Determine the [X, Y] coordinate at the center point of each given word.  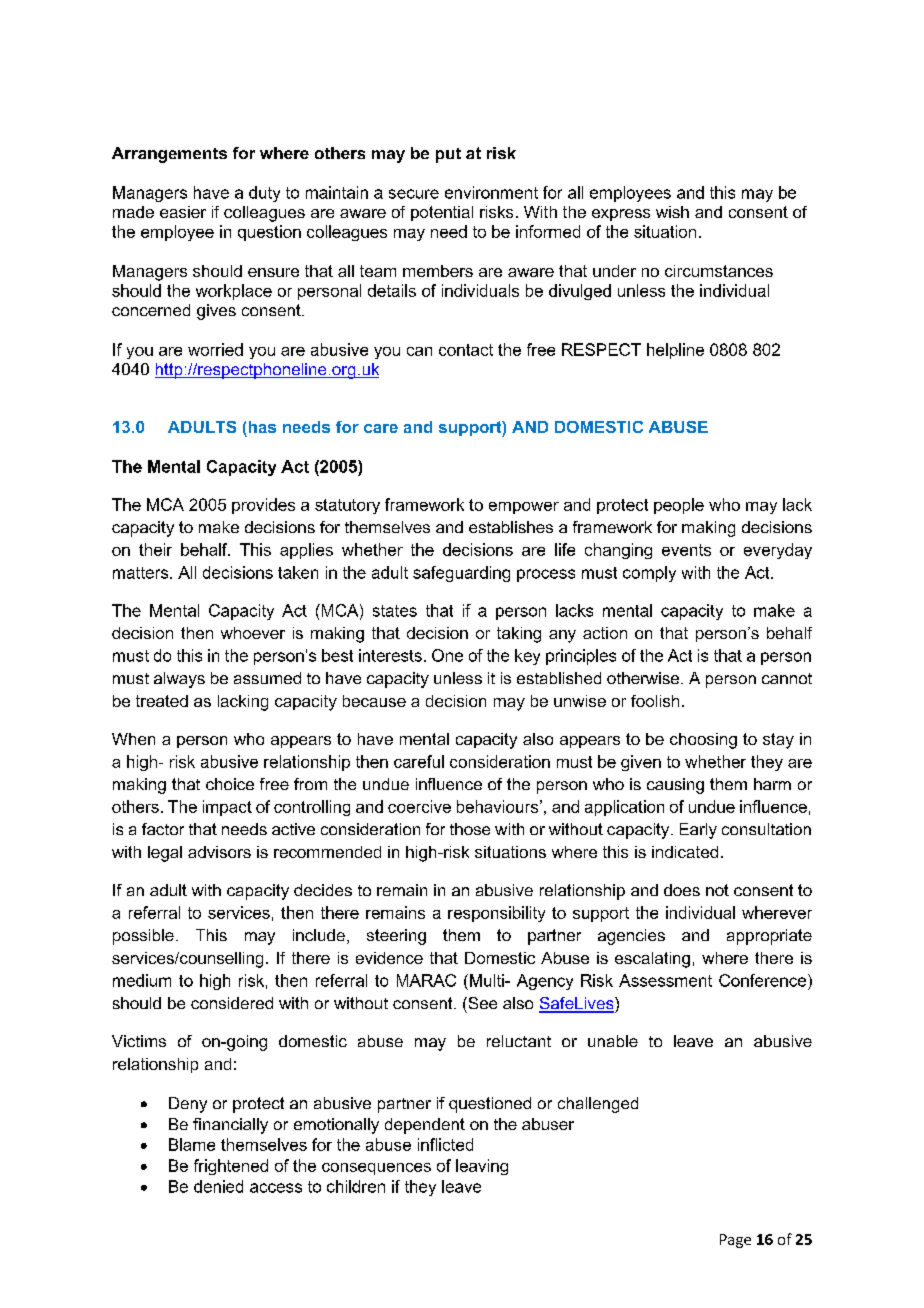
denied [218, 1186]
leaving [482, 1167]
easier [183, 212]
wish [672, 212]
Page [735, 1241]
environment [491, 192]
